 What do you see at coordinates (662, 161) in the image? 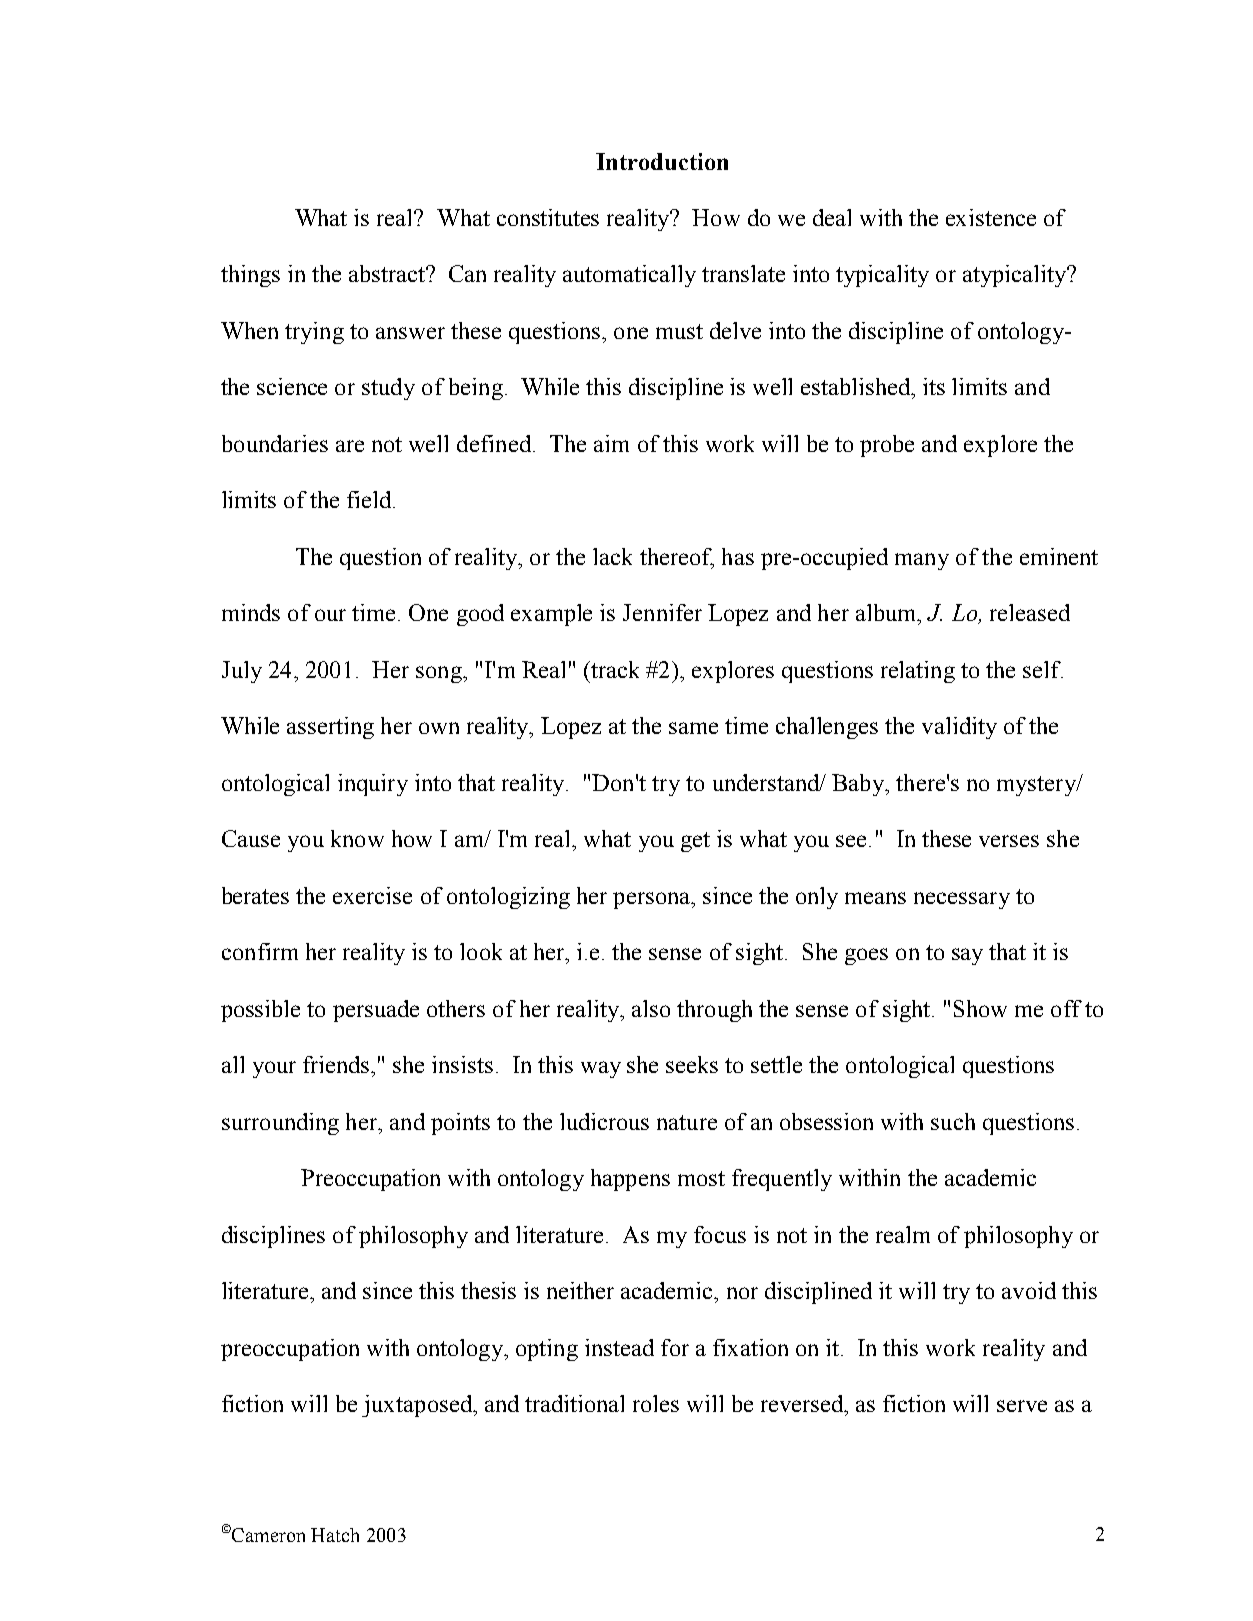
I see `Introduction` at bounding box center [662, 161].
